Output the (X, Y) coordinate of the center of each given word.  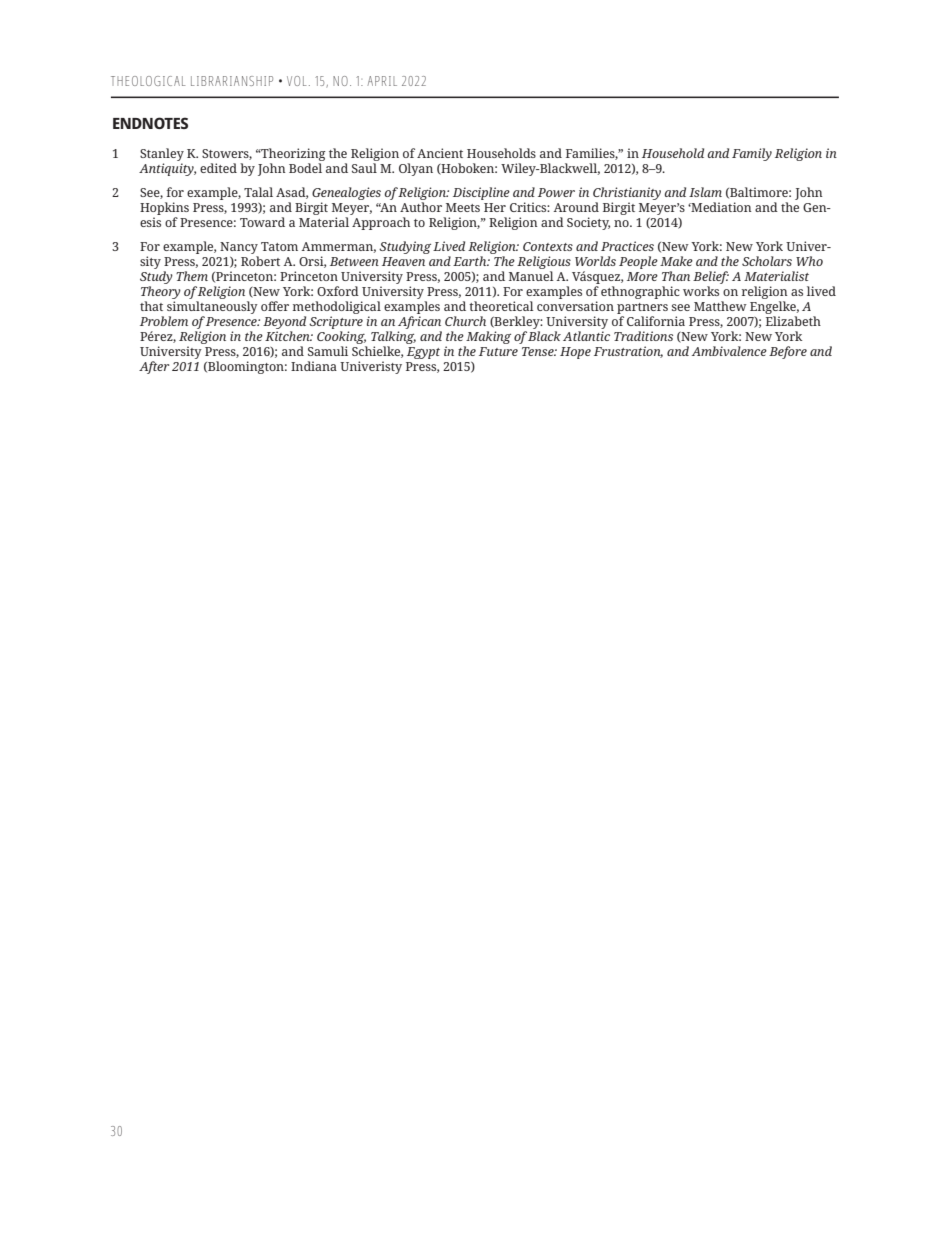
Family (752, 154)
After (154, 367)
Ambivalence (729, 351)
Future (498, 351)
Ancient (440, 153)
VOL (296, 81)
